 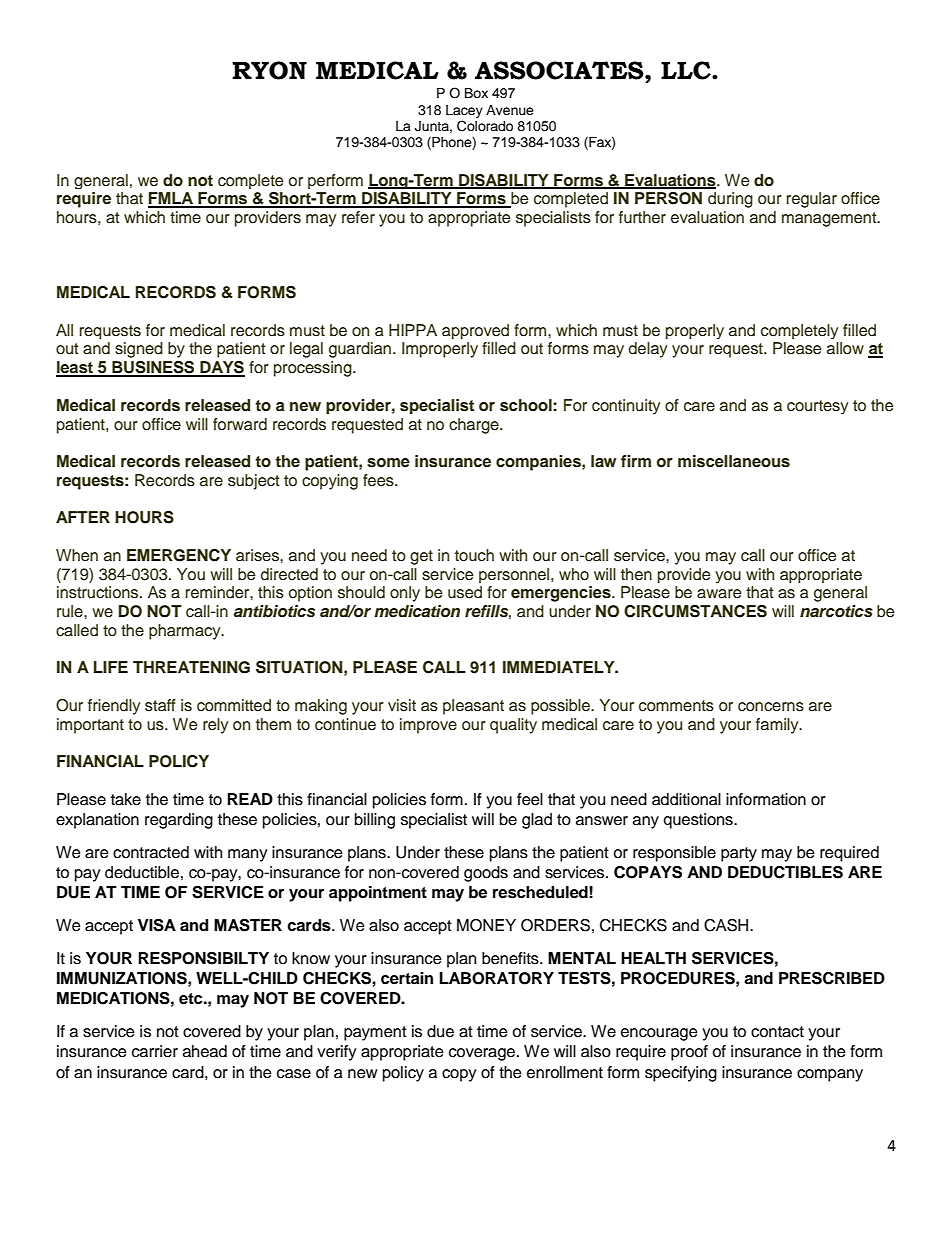 I want to click on RYON, so click(x=269, y=70).
